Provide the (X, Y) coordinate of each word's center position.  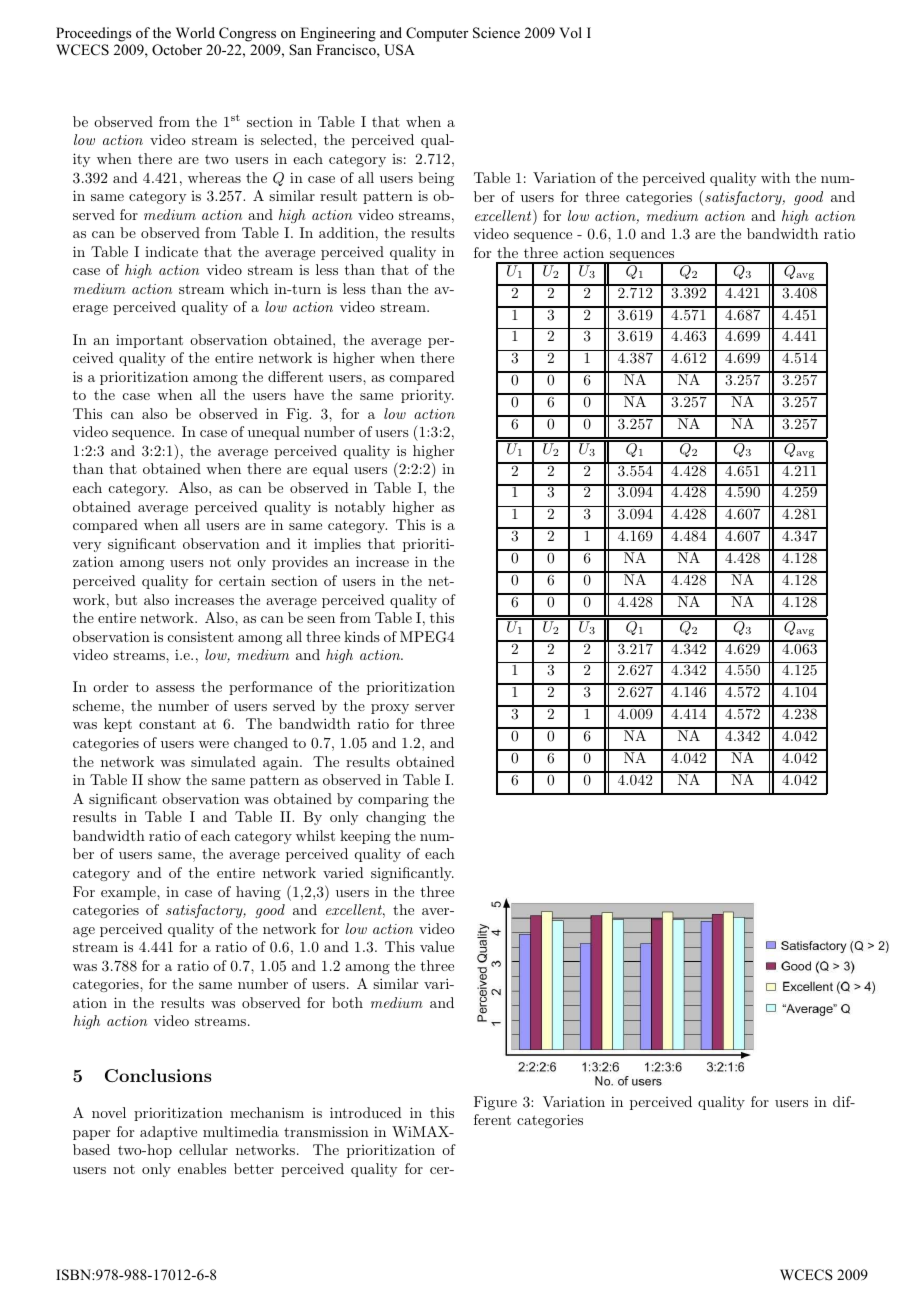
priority (427, 396)
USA (399, 50)
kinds (362, 636)
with (775, 177)
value (437, 946)
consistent (201, 636)
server (435, 707)
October (177, 50)
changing (396, 818)
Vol (570, 32)
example (129, 893)
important (149, 341)
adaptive (168, 1133)
